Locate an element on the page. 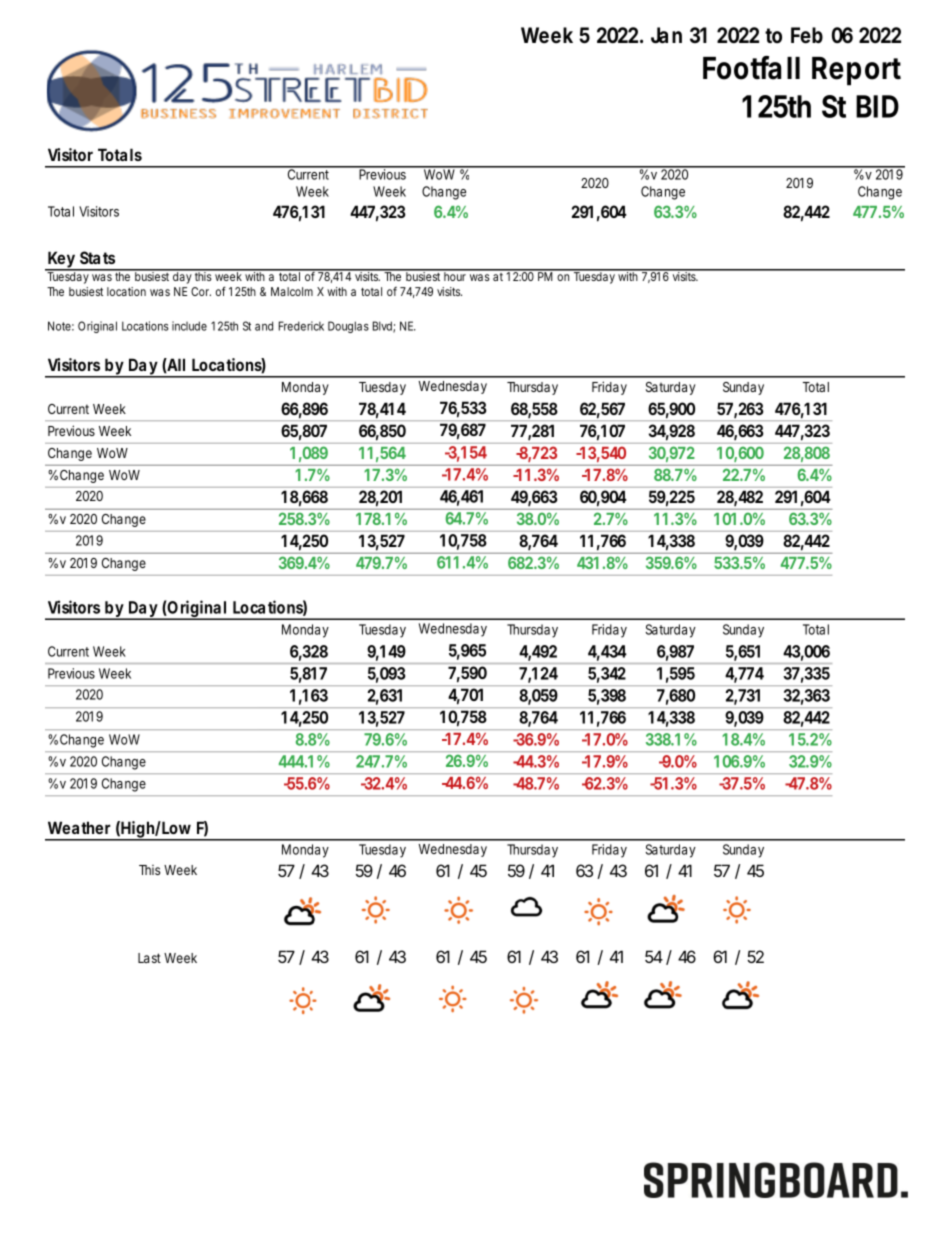 The width and height of the image is (952, 1233). Weather is located at coordinates (79, 827).
